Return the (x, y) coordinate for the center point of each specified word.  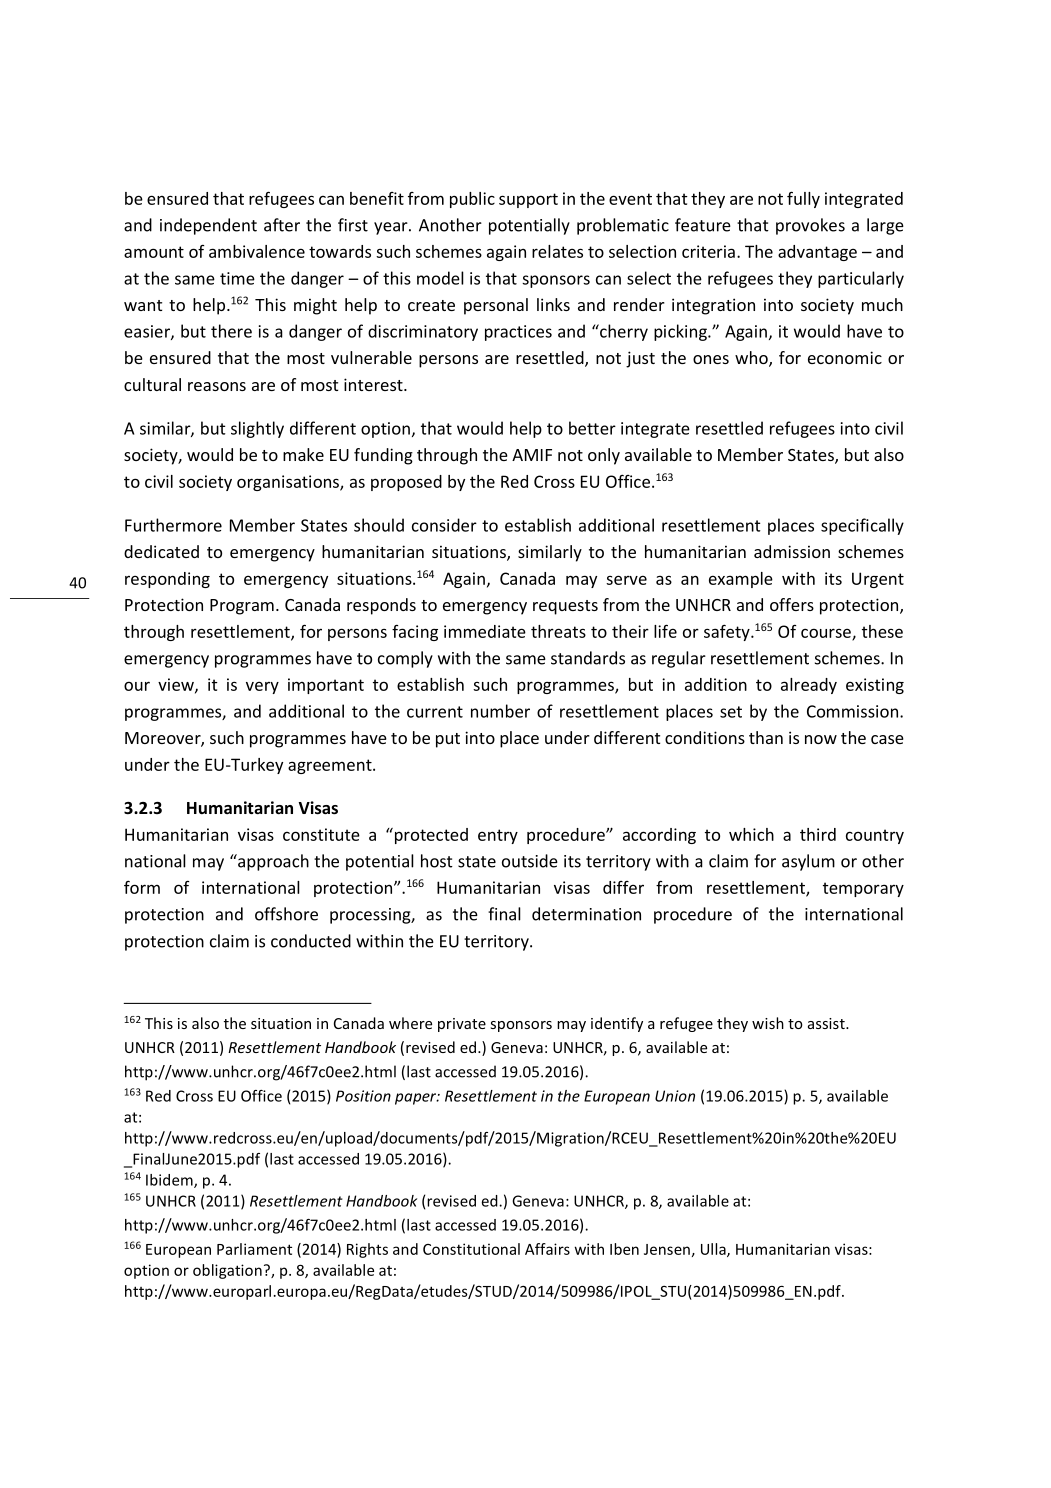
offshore (286, 914)
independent (208, 226)
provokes (810, 226)
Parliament (254, 1249)
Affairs (547, 1249)
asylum (808, 862)
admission (792, 551)
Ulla (714, 1250)
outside (530, 861)
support (528, 200)
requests (565, 607)
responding (167, 580)
